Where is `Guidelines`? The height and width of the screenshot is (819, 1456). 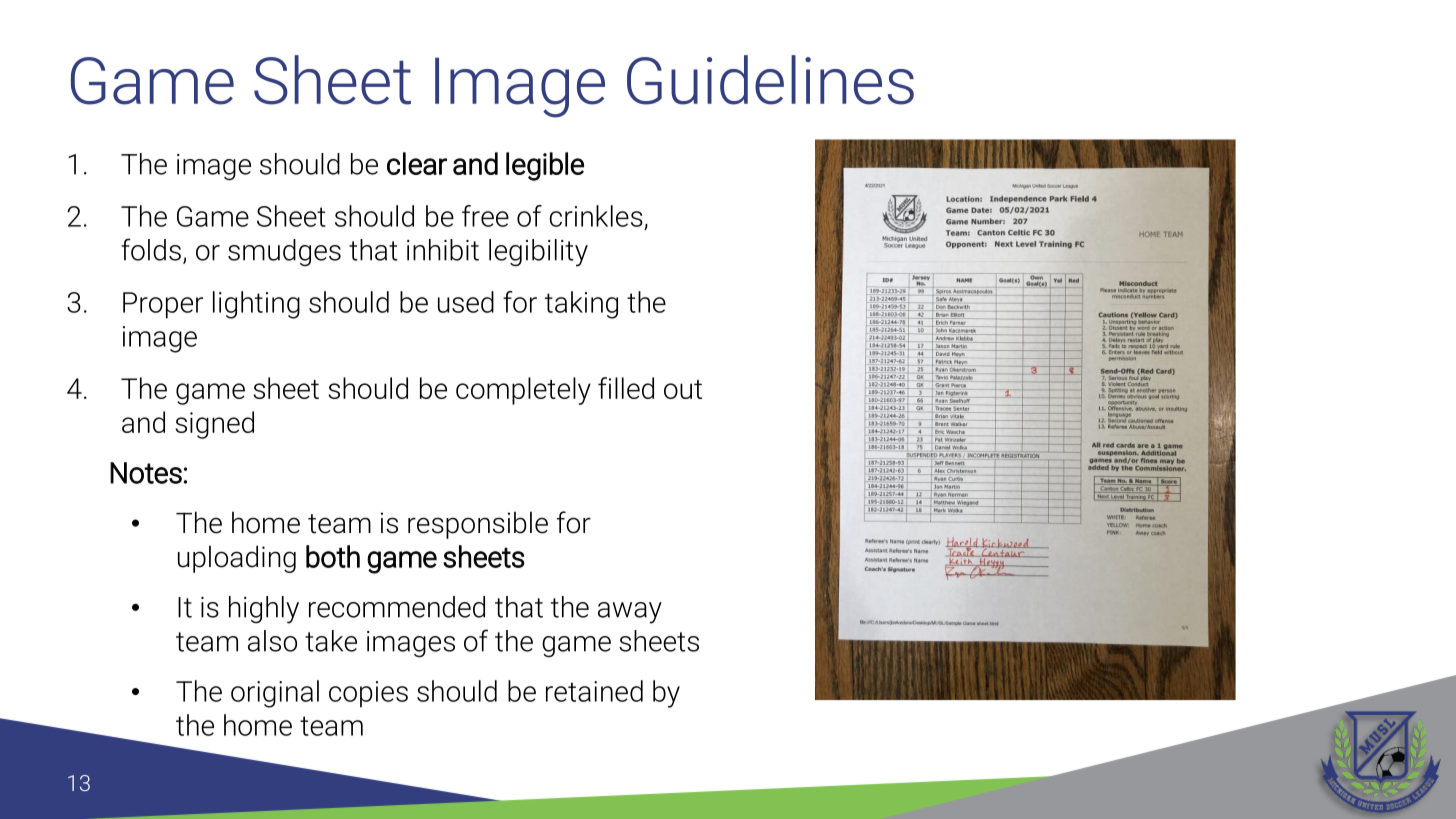
Guidelines is located at coordinates (770, 80).
